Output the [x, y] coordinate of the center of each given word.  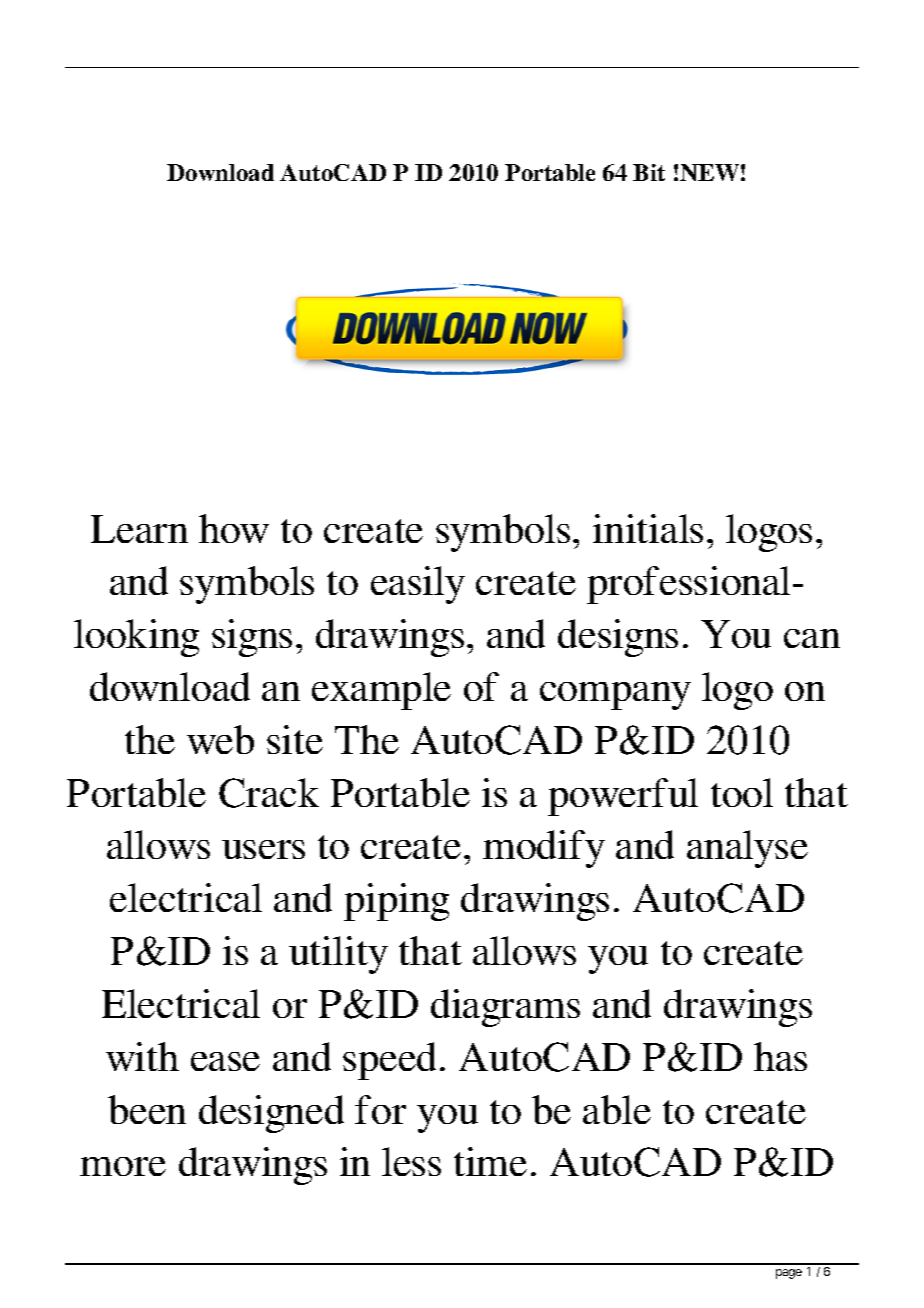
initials [648, 528]
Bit [649, 172]
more [123, 1166]
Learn [139, 529]
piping [396, 902]
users [263, 849]
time [490, 1161]
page [789, 1274]
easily [418, 585]
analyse [747, 849]
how [234, 528]
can [812, 638]
